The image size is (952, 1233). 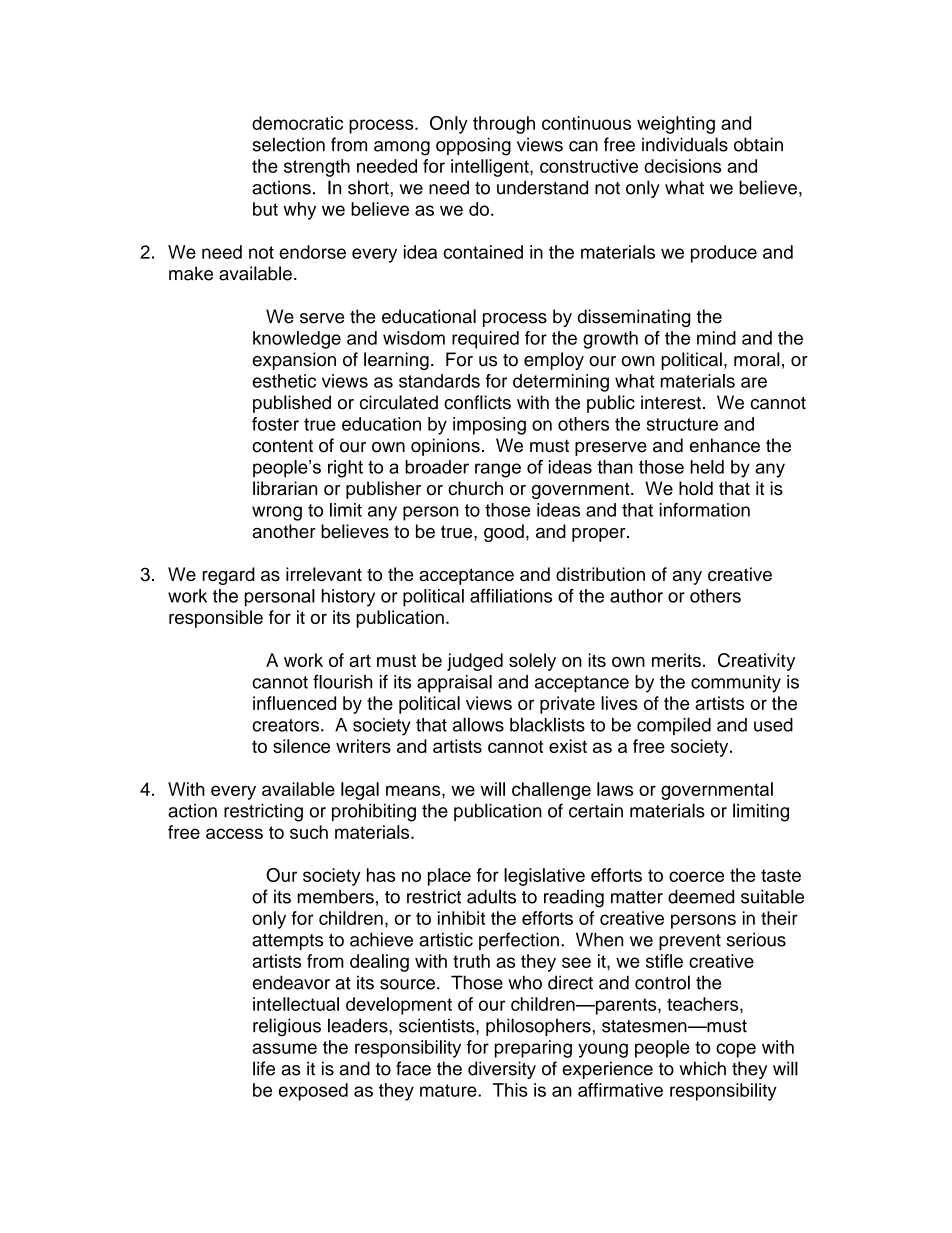 I want to click on individuals, so click(x=685, y=144).
